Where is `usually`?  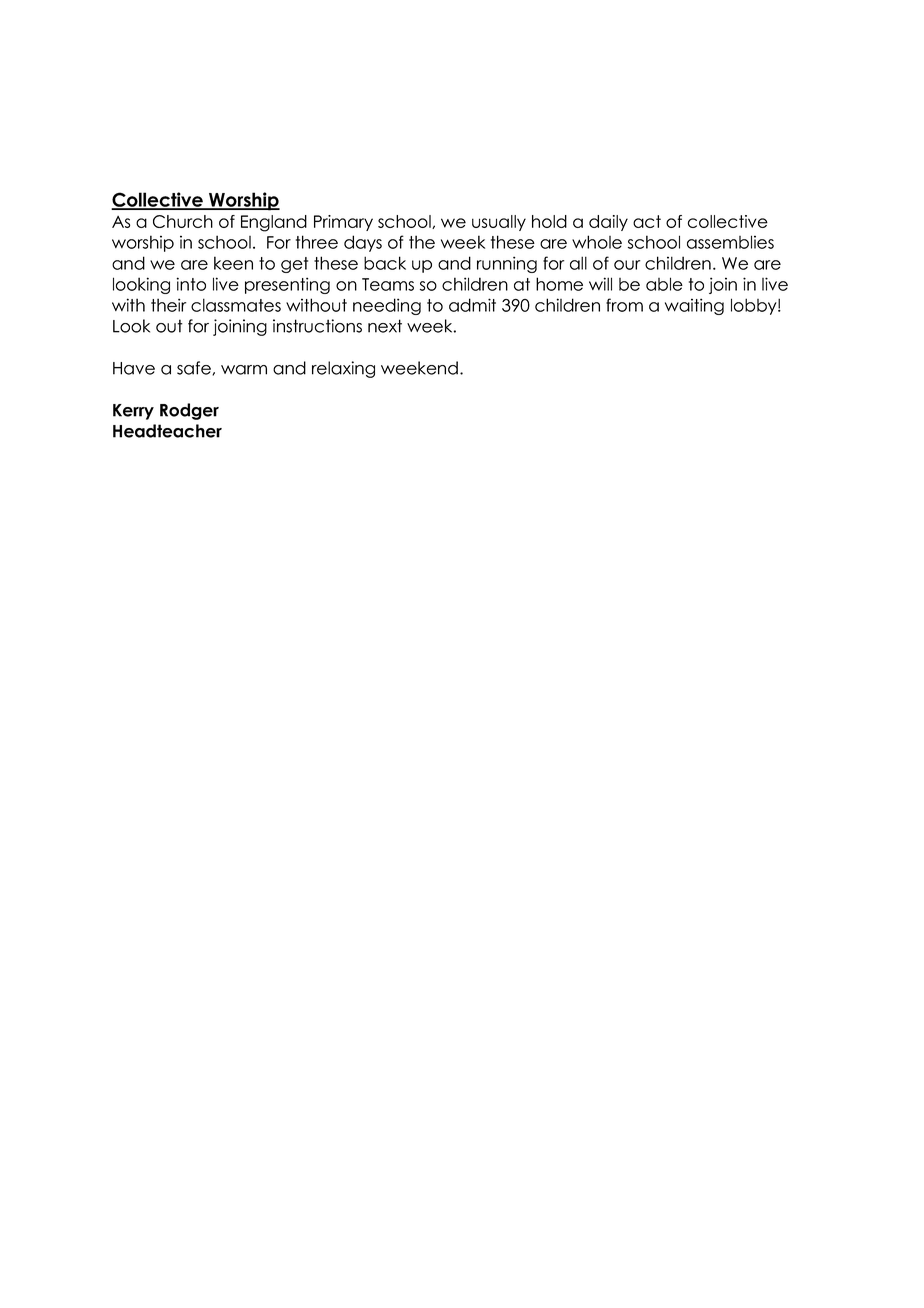
usually is located at coordinates (499, 223).
